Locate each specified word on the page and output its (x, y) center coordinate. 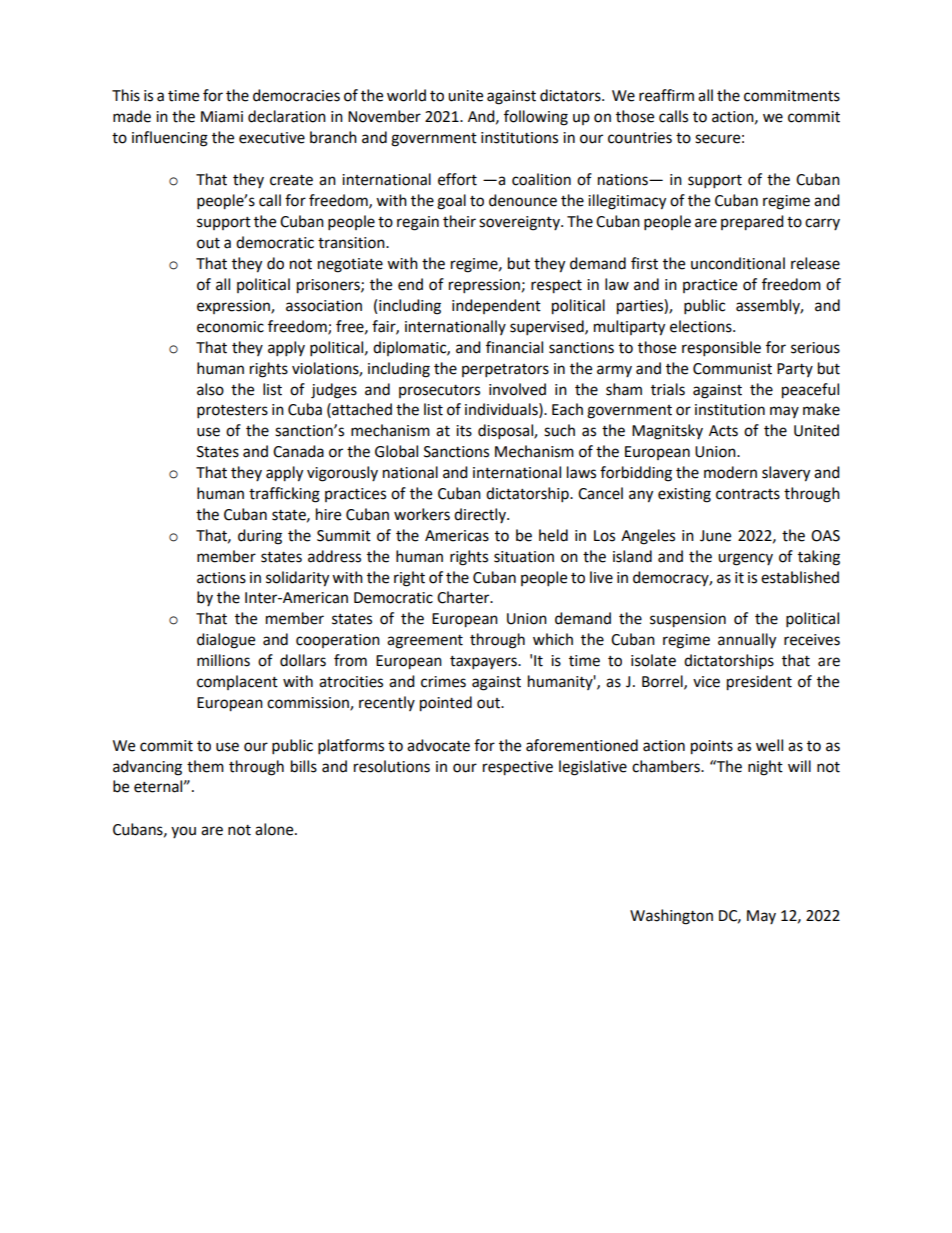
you (183, 832)
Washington (671, 917)
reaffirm (666, 95)
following (536, 118)
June (715, 536)
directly (481, 515)
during (260, 537)
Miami (222, 117)
